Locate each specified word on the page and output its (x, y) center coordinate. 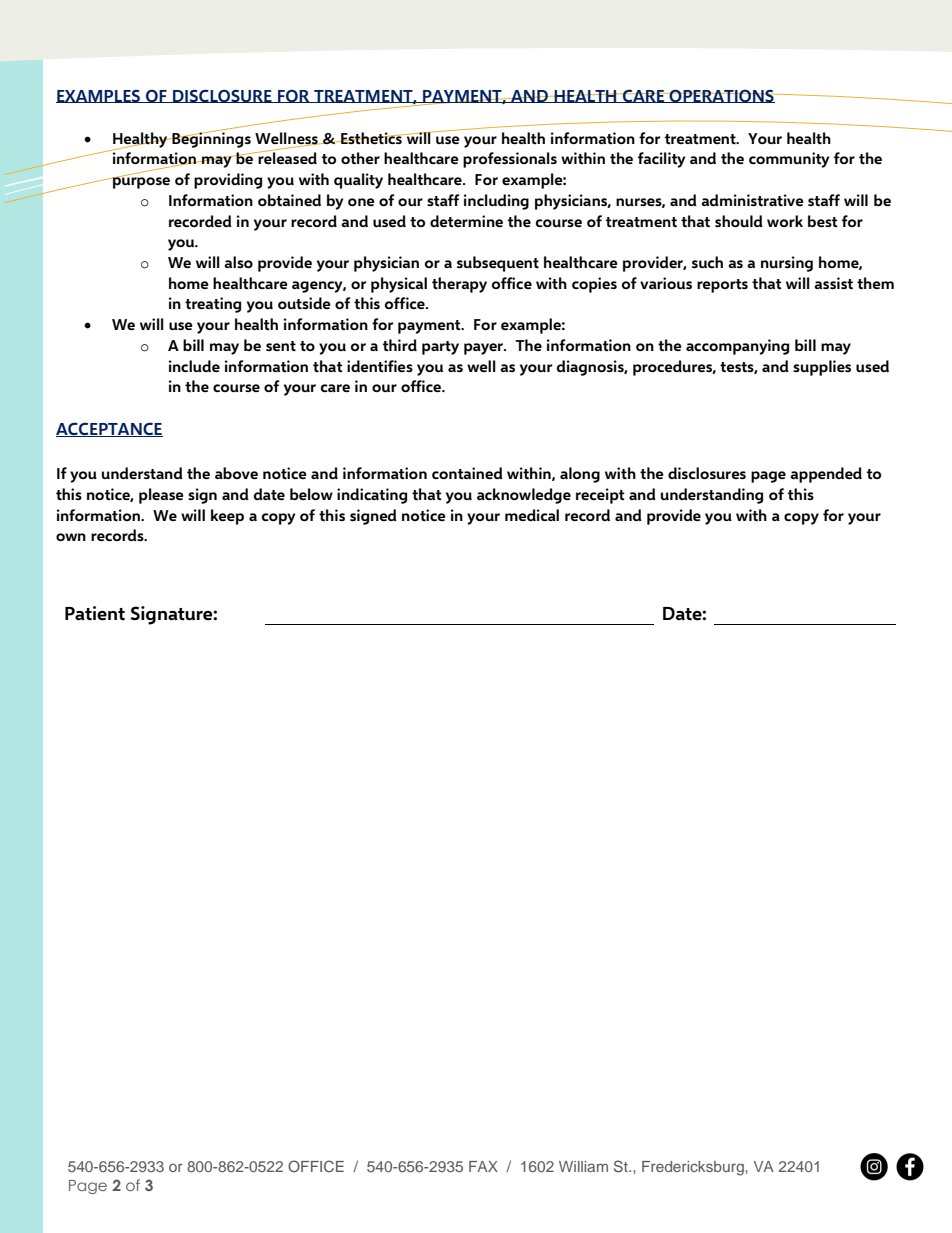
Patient (95, 613)
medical (532, 515)
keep (227, 517)
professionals (510, 160)
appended (826, 475)
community (789, 160)
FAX (483, 1166)
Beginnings (210, 139)
